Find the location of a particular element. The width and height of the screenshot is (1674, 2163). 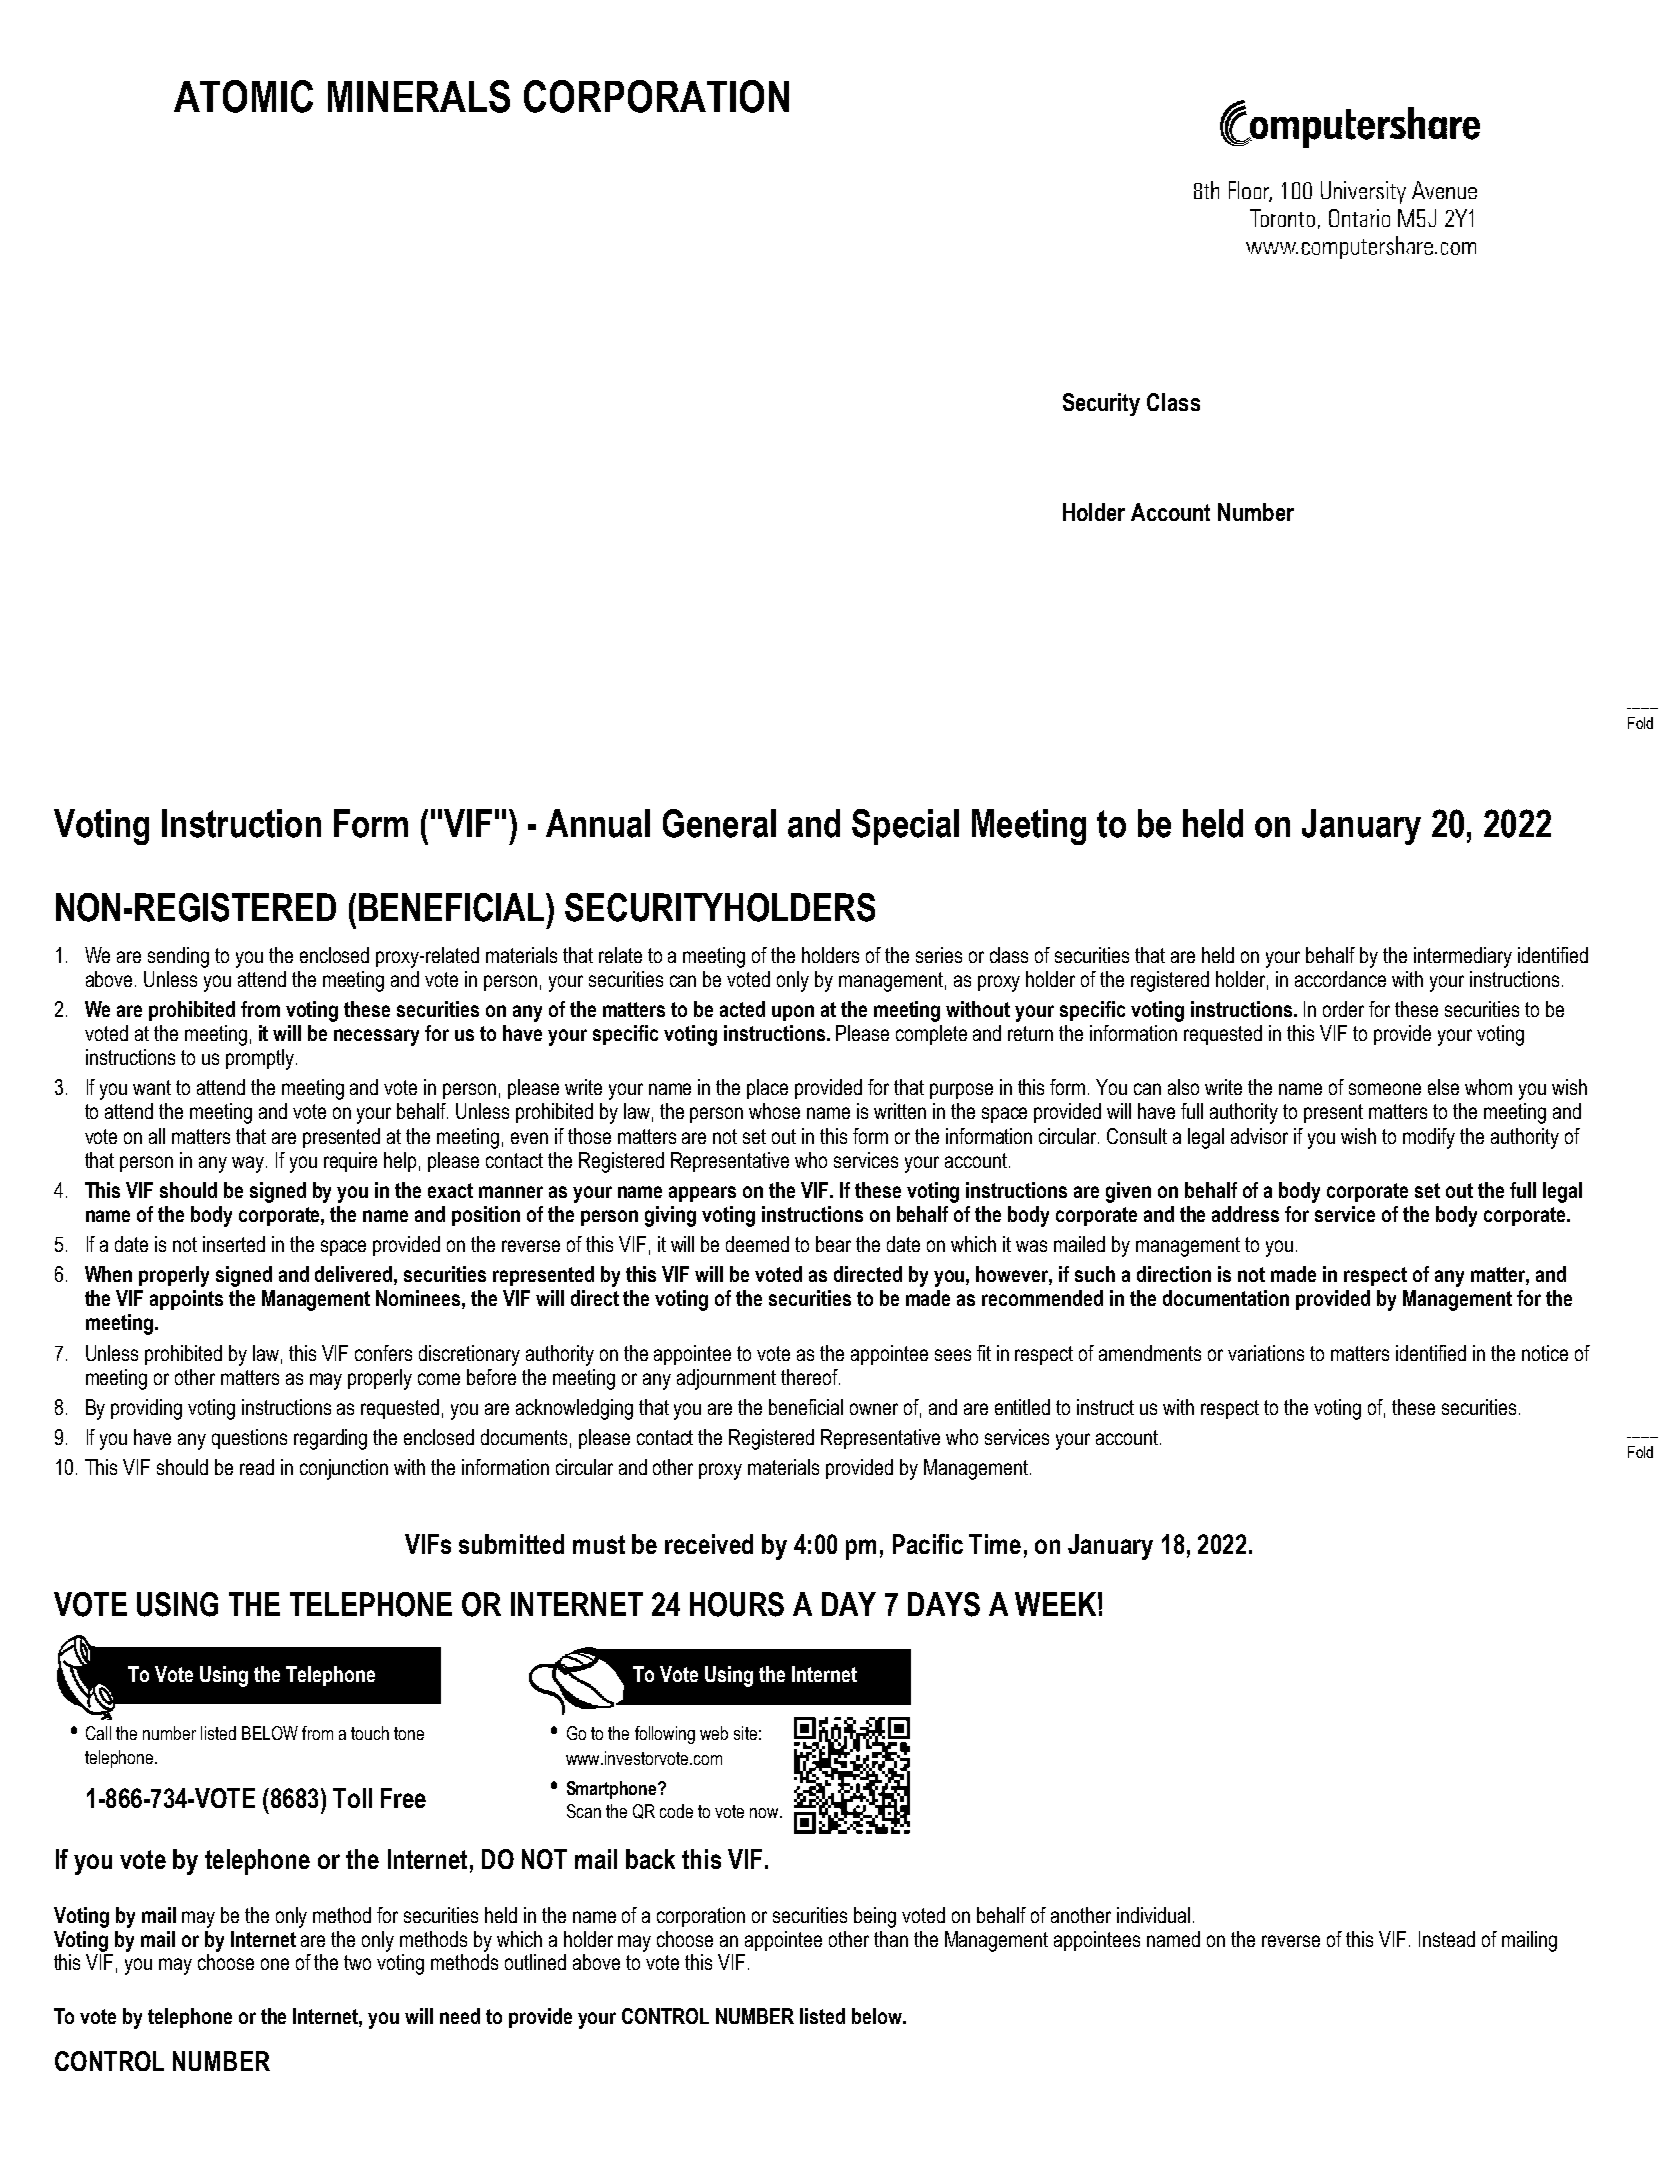

read is located at coordinates (257, 1467).
